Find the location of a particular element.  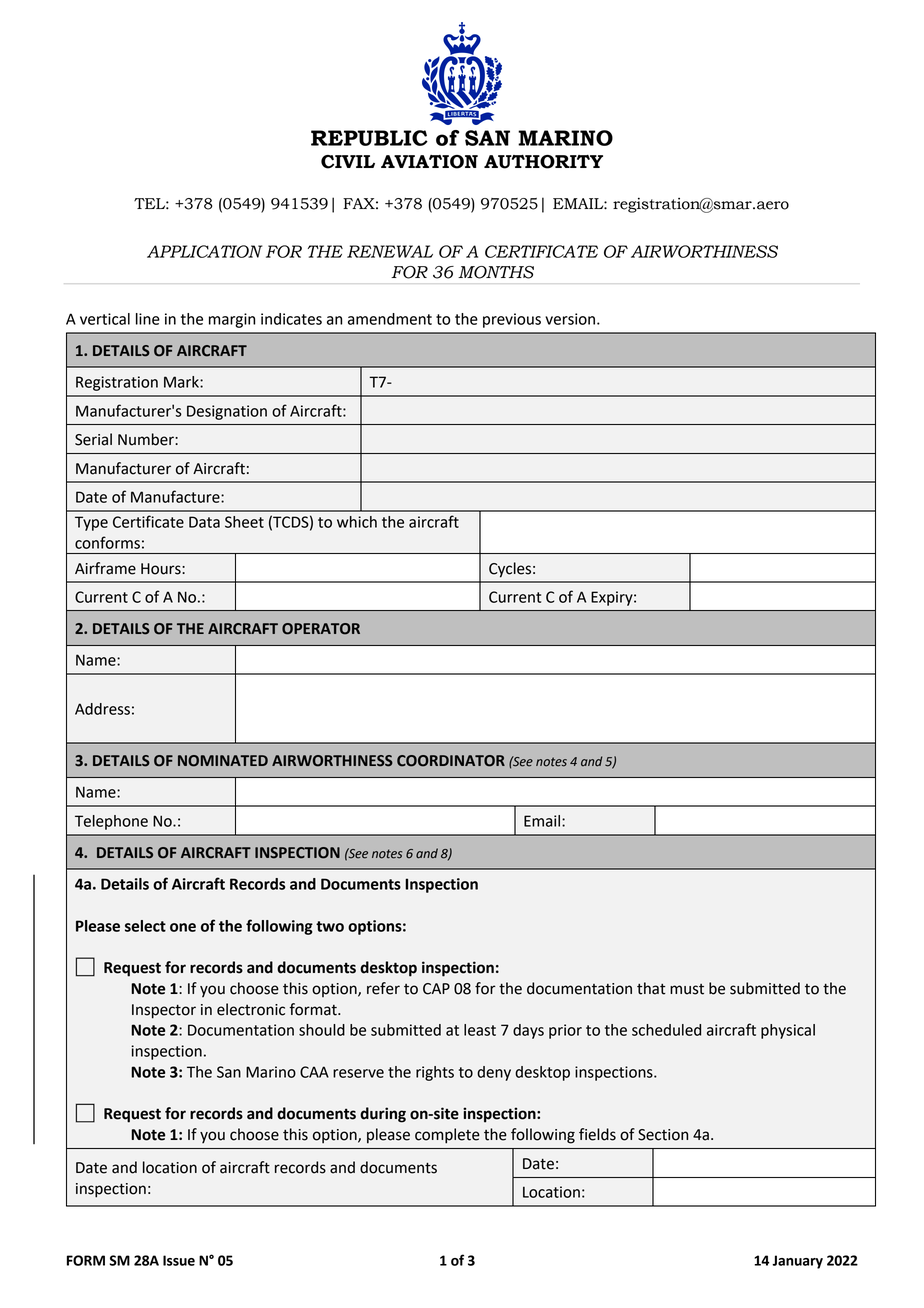

Issue is located at coordinates (179, 1260).
